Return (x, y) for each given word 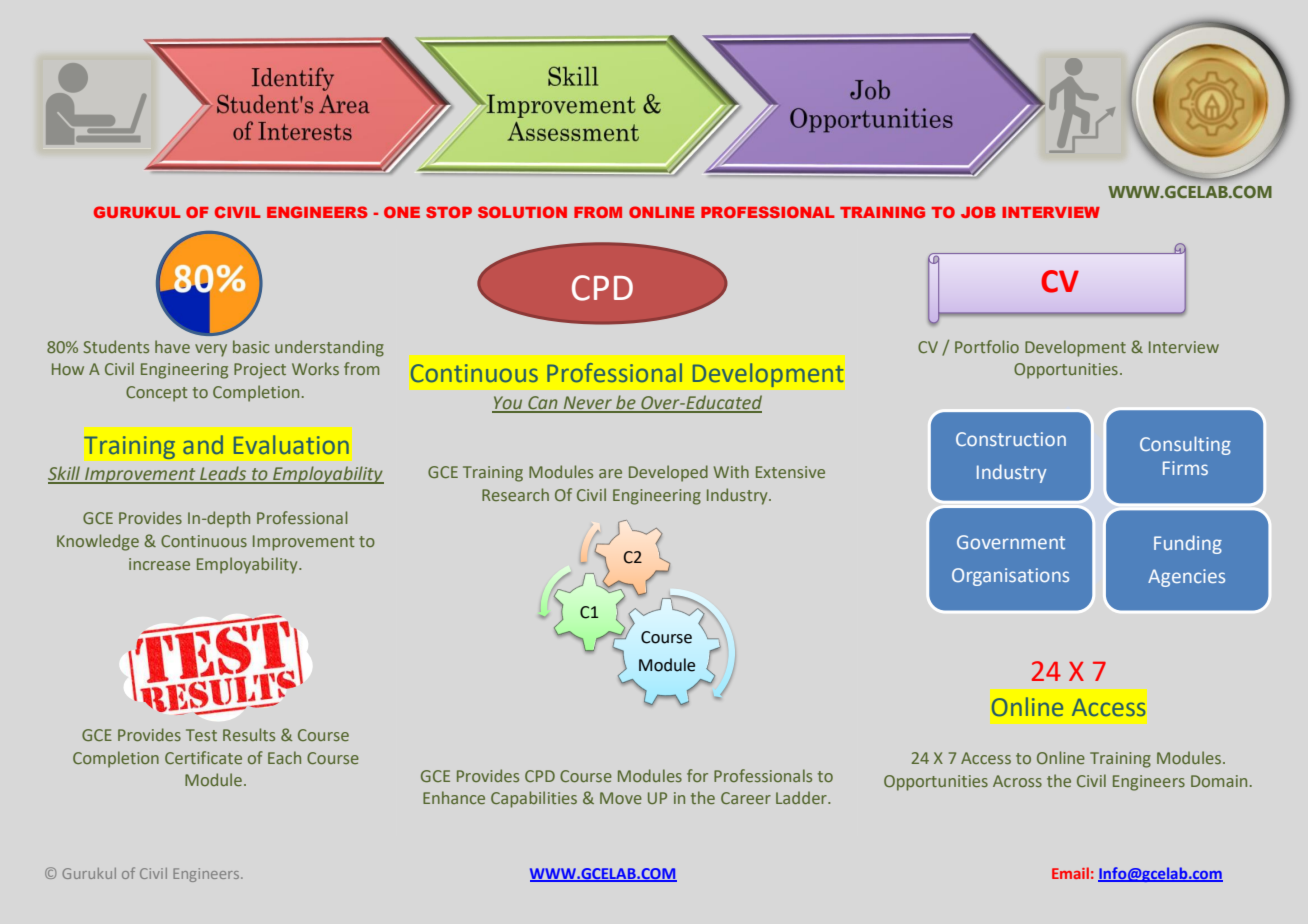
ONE (402, 212)
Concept (157, 394)
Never (587, 404)
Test (201, 735)
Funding (1188, 544)
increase (159, 564)
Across (1017, 781)
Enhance (454, 797)
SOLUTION (522, 212)
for (697, 775)
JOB (978, 212)
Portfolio (987, 346)
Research (515, 494)
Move (621, 798)
